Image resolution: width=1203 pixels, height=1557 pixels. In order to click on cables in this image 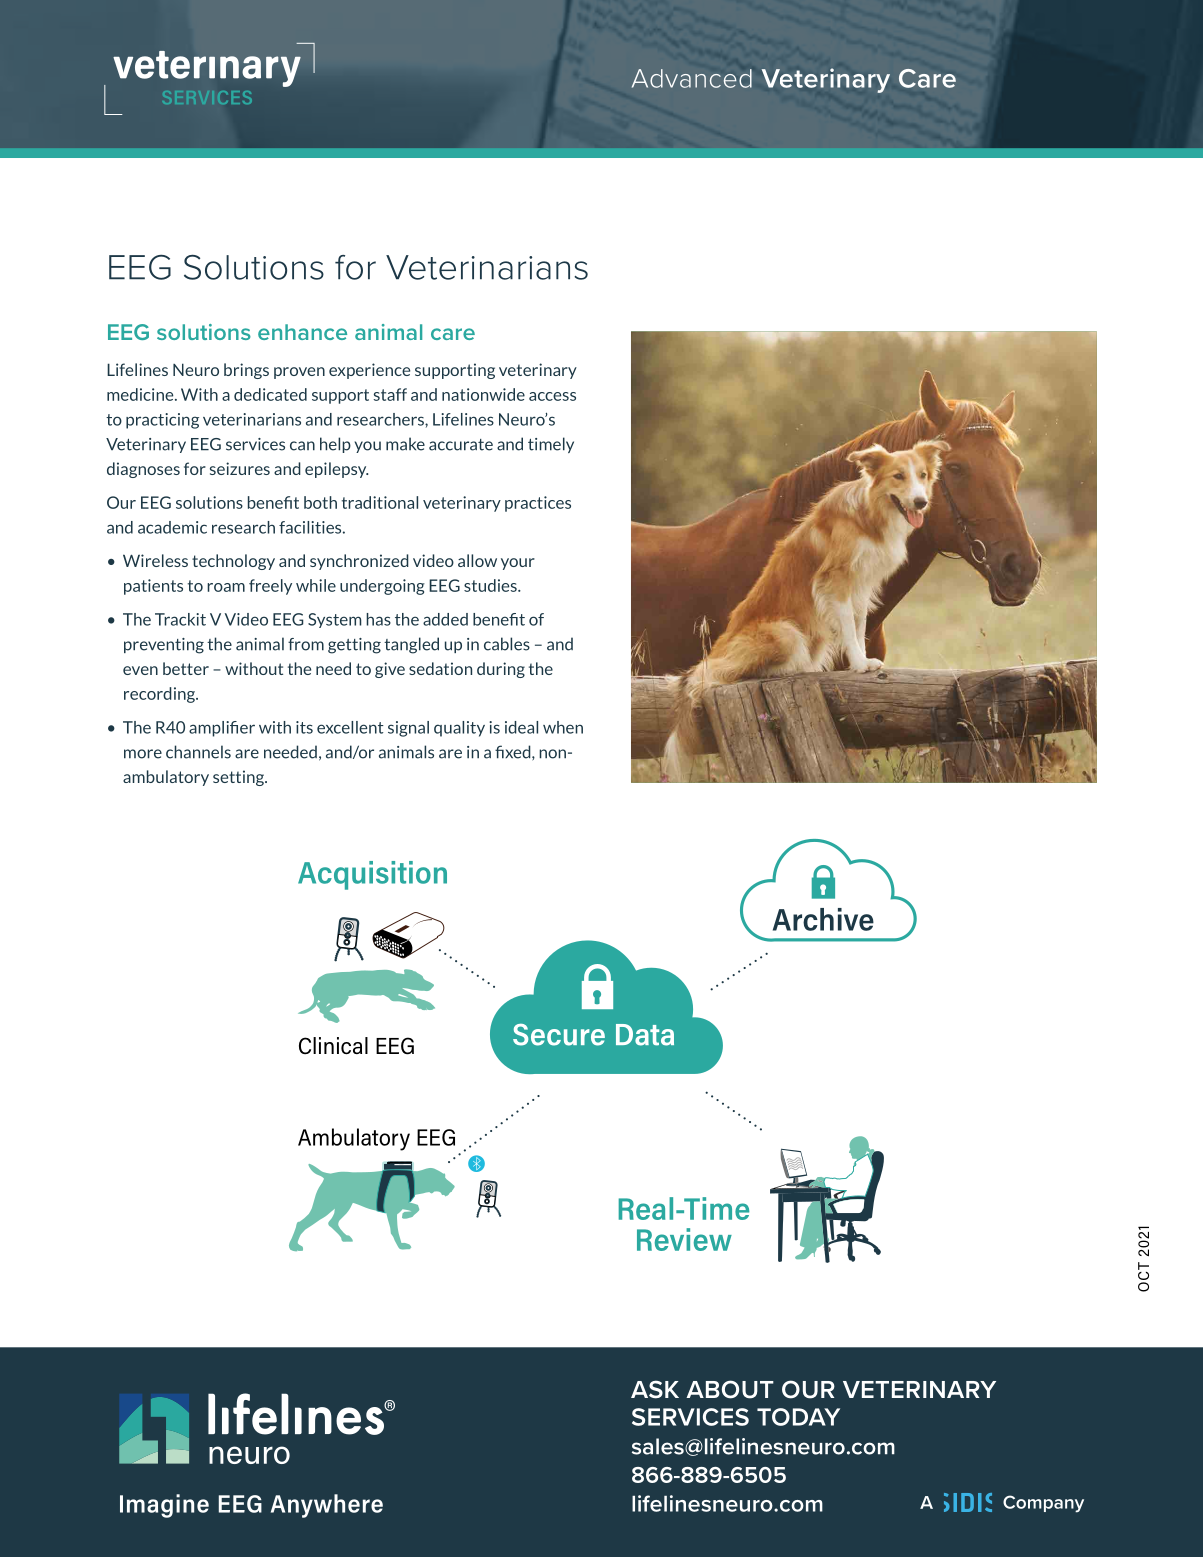, I will do `click(507, 644)`.
